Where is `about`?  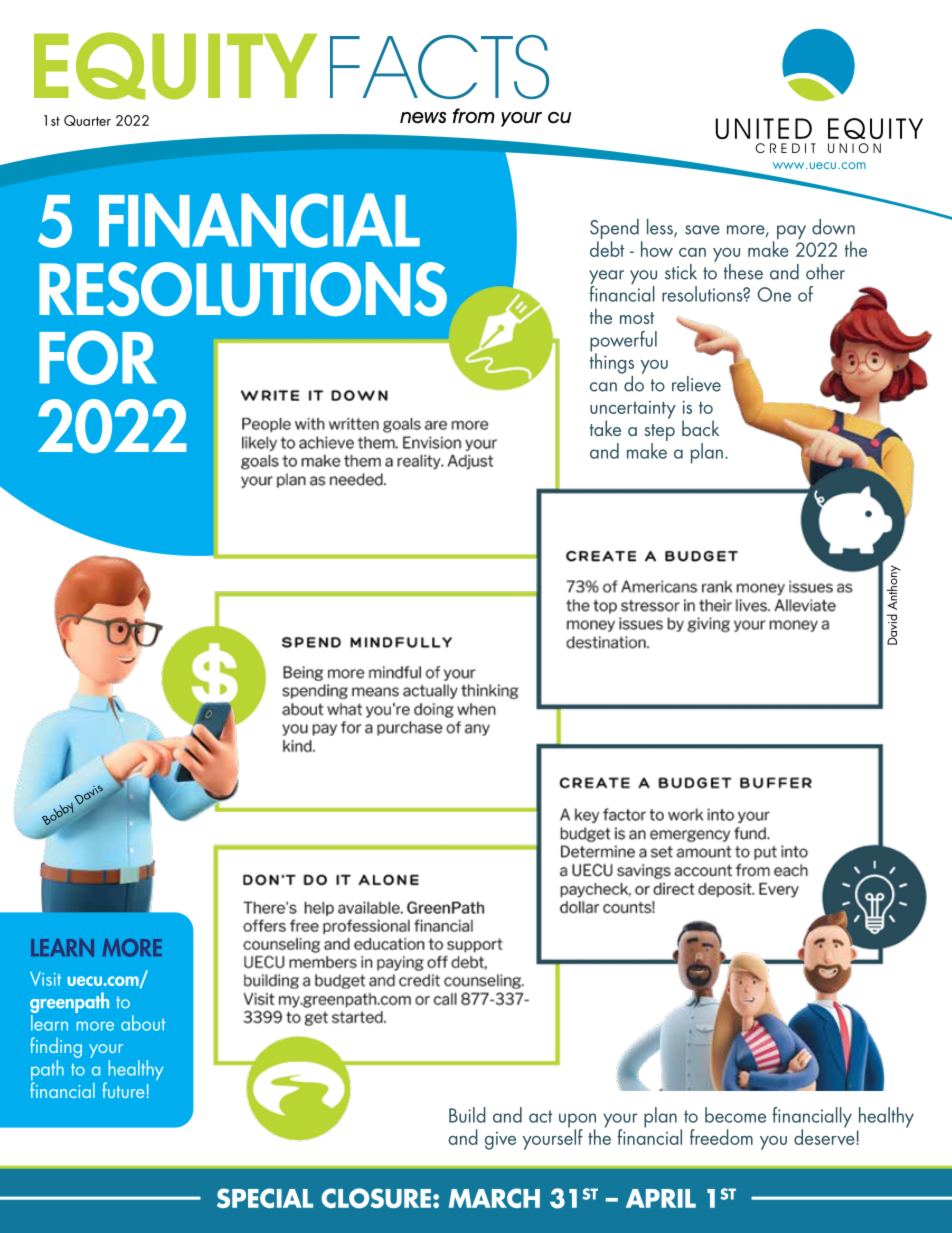
about is located at coordinates (143, 1023).
